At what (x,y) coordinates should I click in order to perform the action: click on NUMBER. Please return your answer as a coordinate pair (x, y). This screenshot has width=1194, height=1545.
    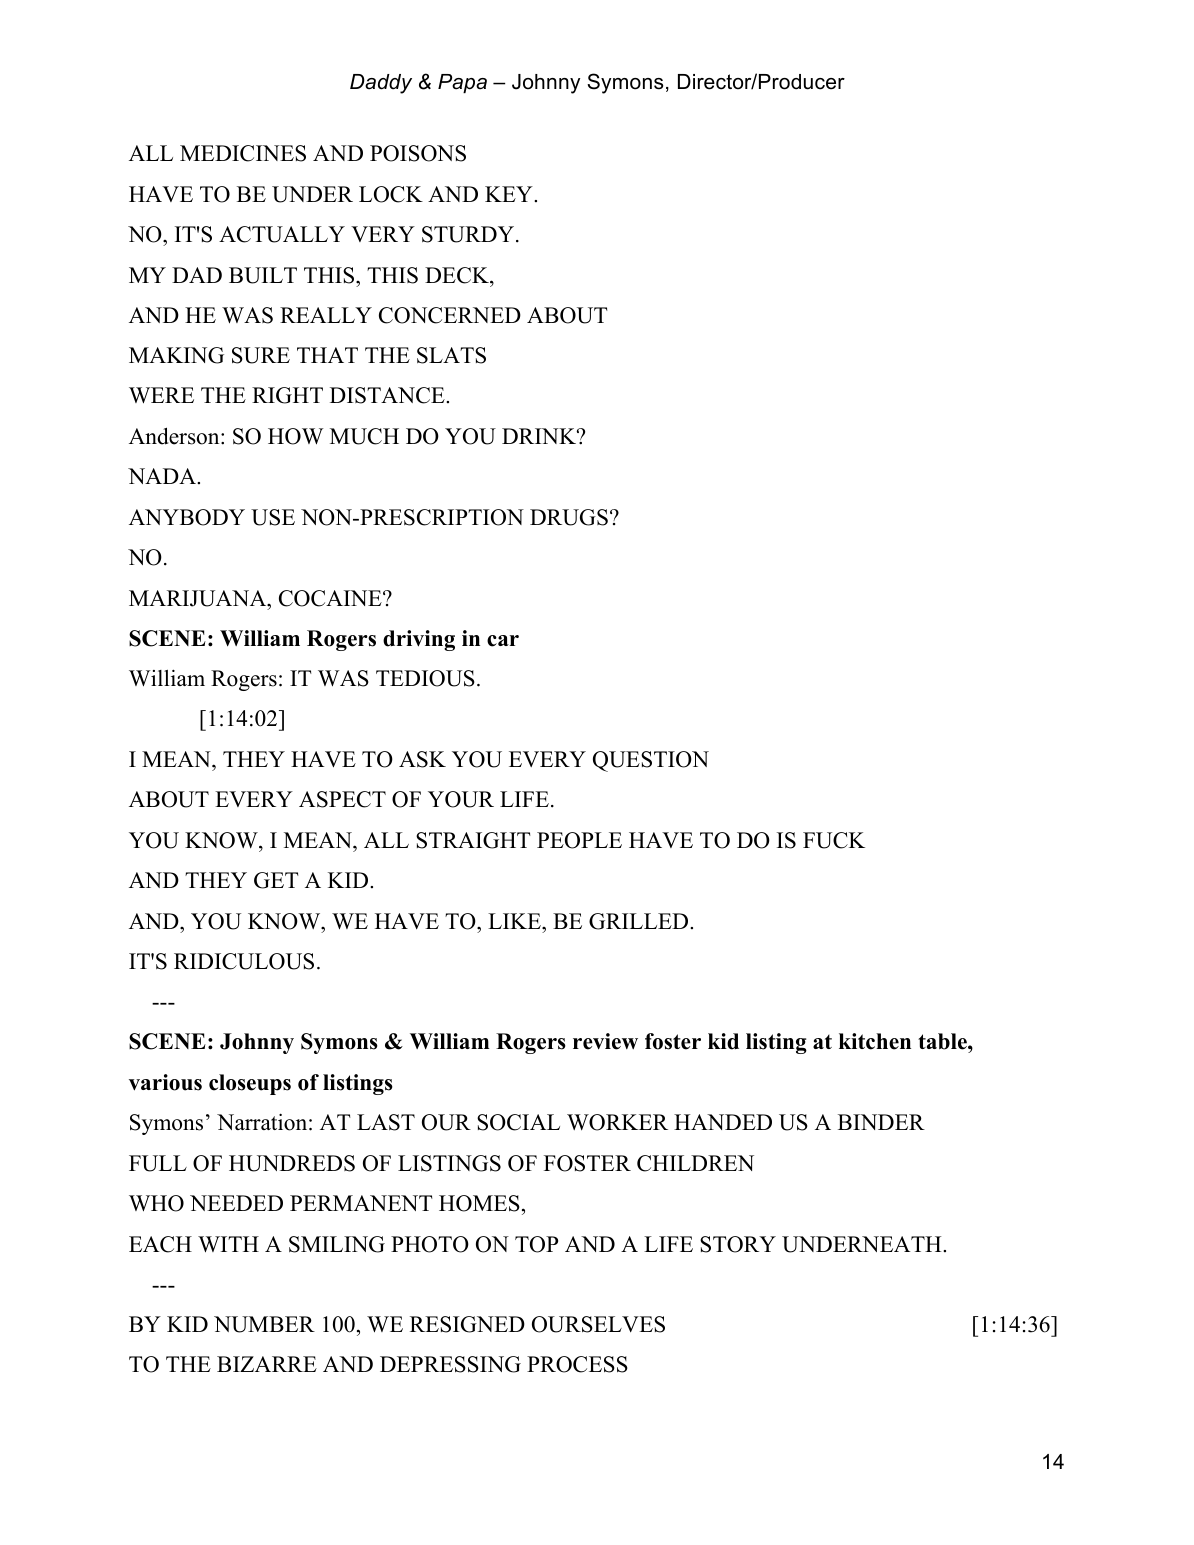
    Looking at the image, I should click on (264, 1324).
